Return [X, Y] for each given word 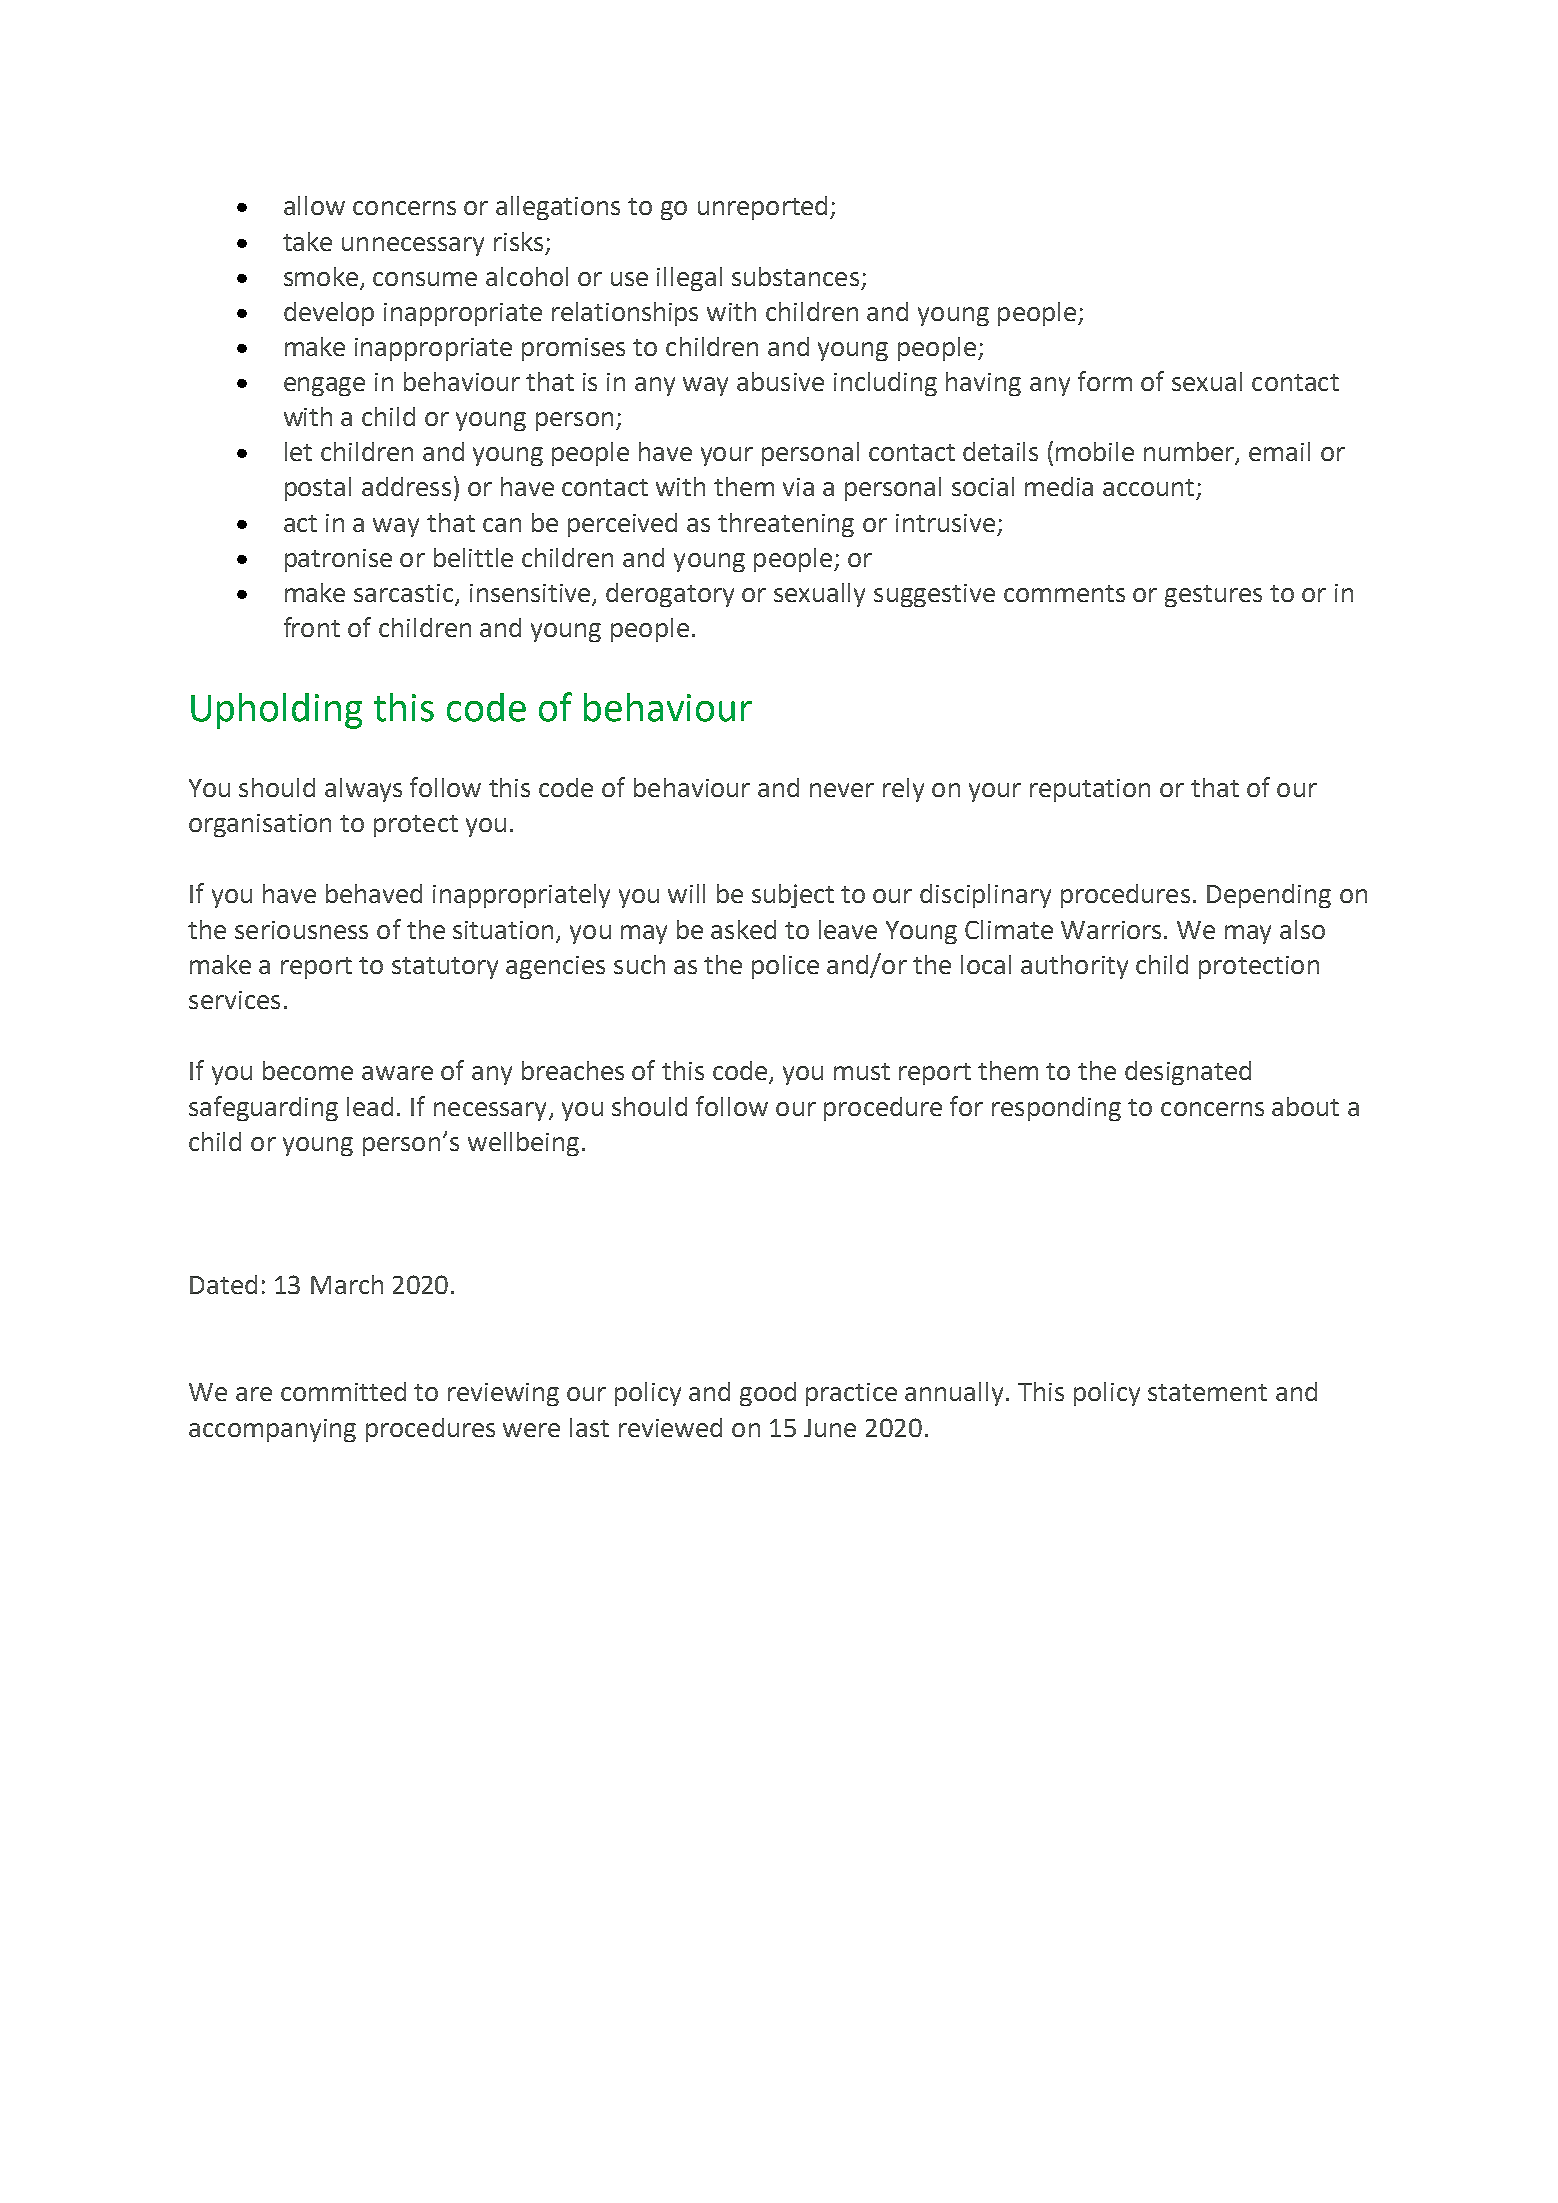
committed [343, 1391]
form [1105, 381]
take [307, 241]
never [842, 790]
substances [795, 276]
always [363, 790]
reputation [1090, 790]
